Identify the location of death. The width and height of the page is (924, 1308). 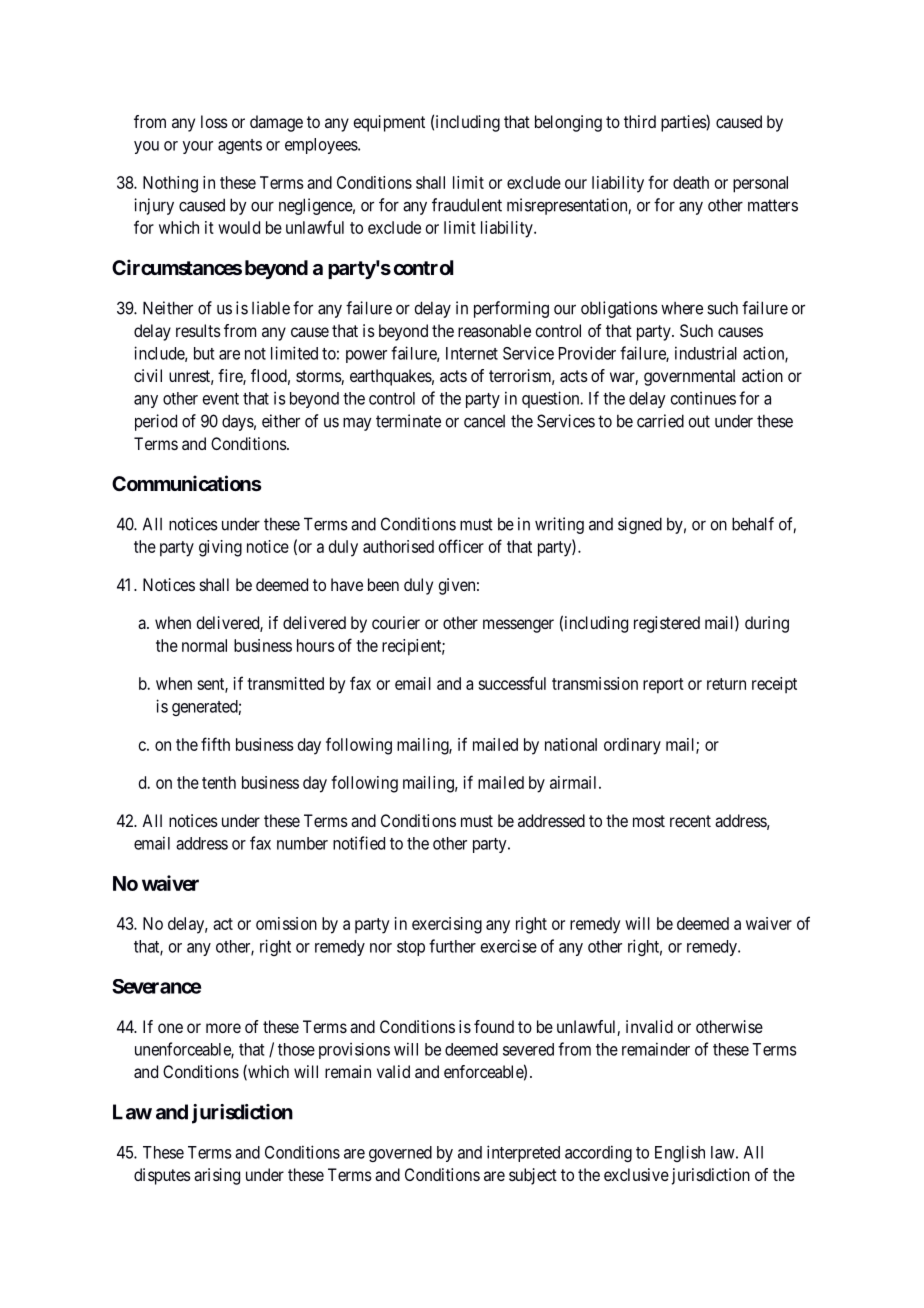
(691, 182).
